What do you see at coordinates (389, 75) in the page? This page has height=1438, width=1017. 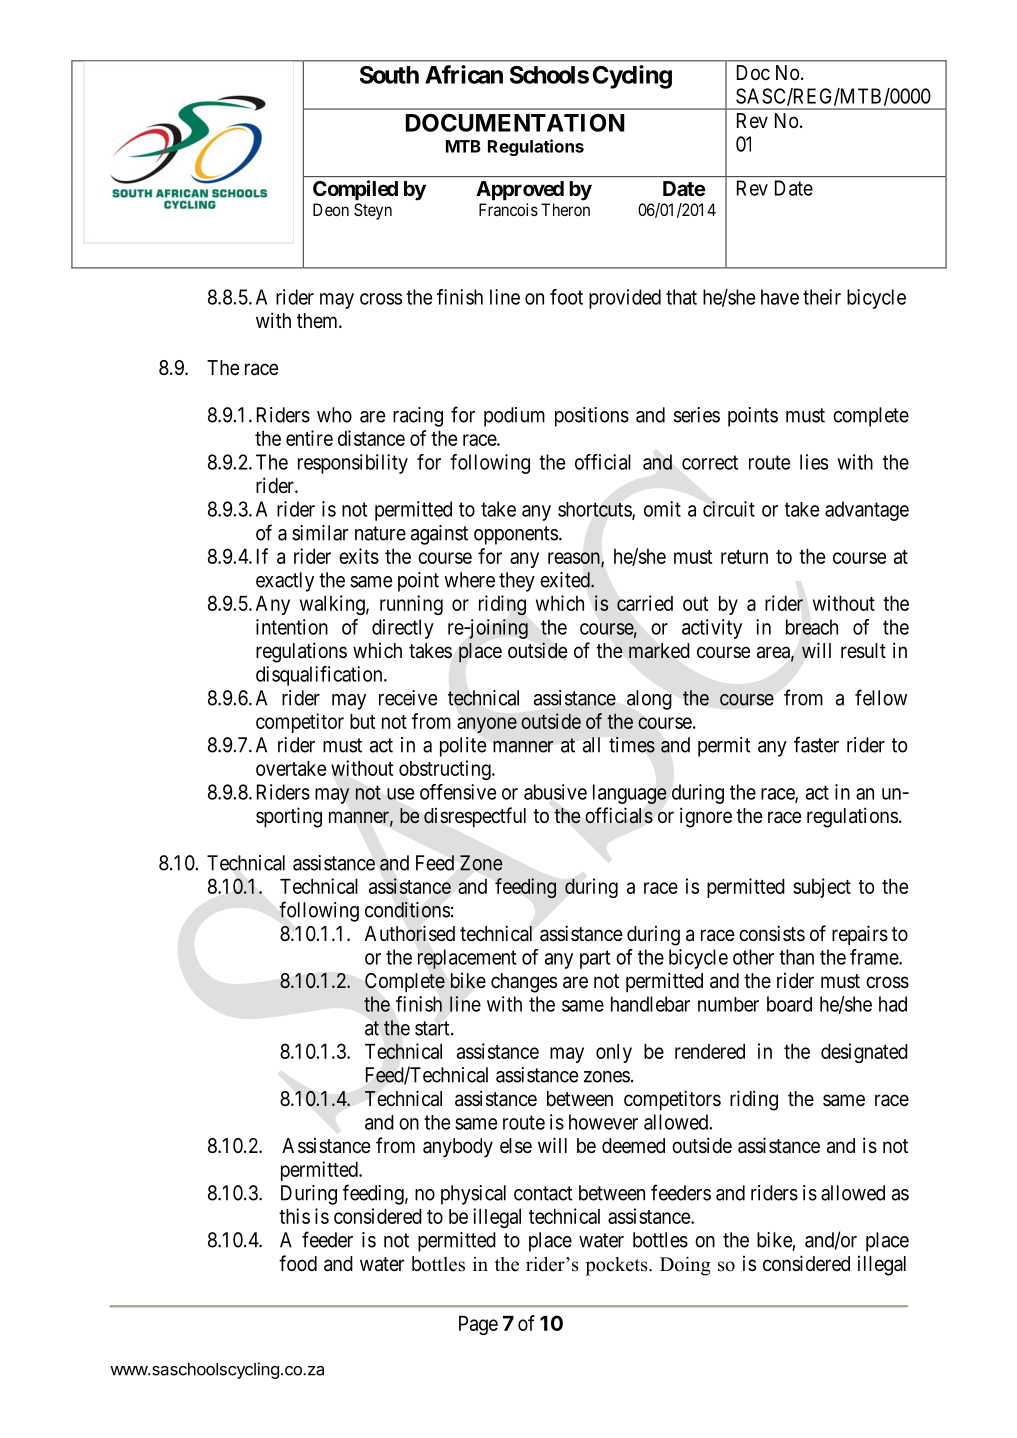 I see `South` at bounding box center [389, 75].
